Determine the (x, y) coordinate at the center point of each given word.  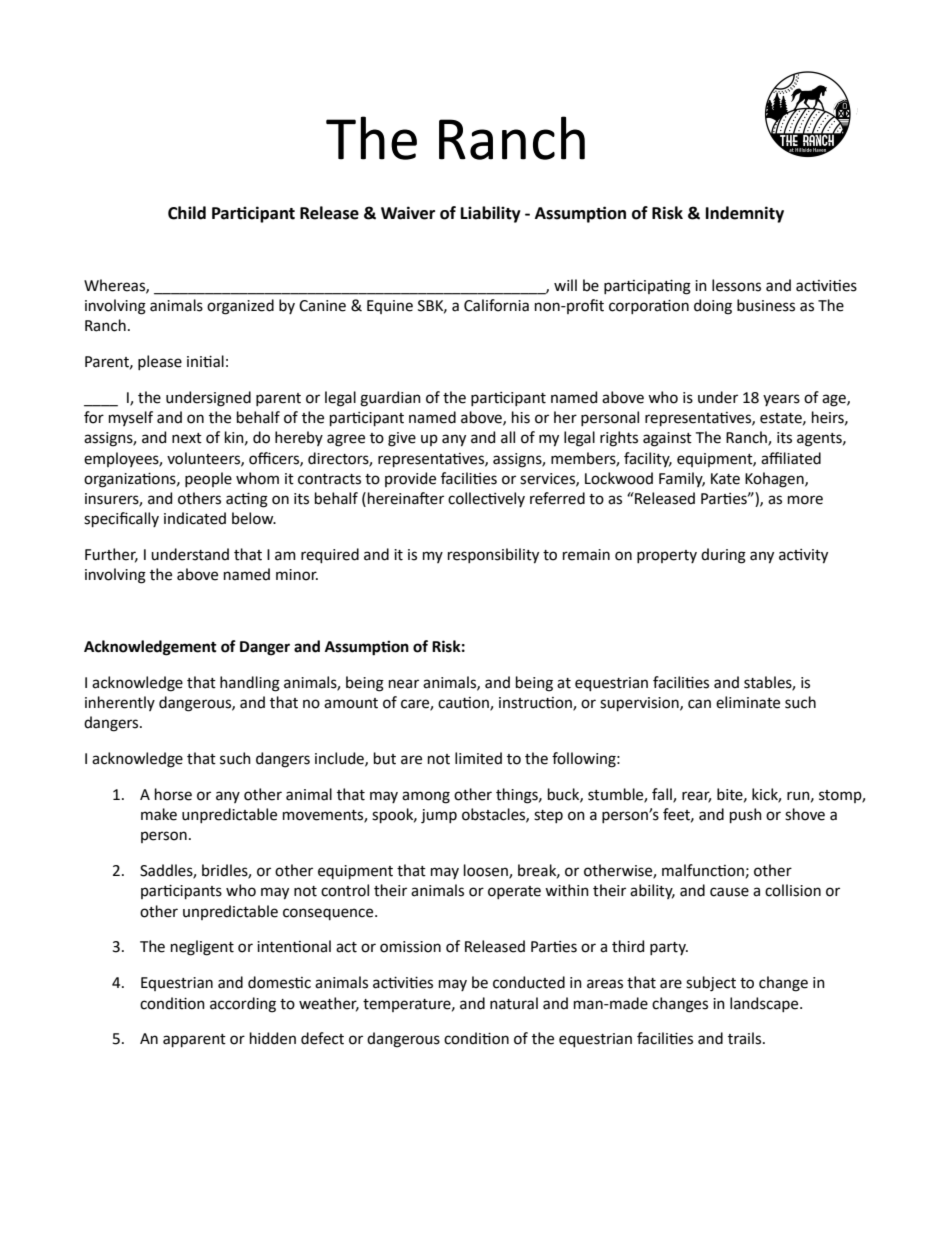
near (404, 684)
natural (514, 1003)
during (723, 556)
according (243, 1005)
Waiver (408, 213)
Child (187, 213)
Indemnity (745, 214)
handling (250, 684)
